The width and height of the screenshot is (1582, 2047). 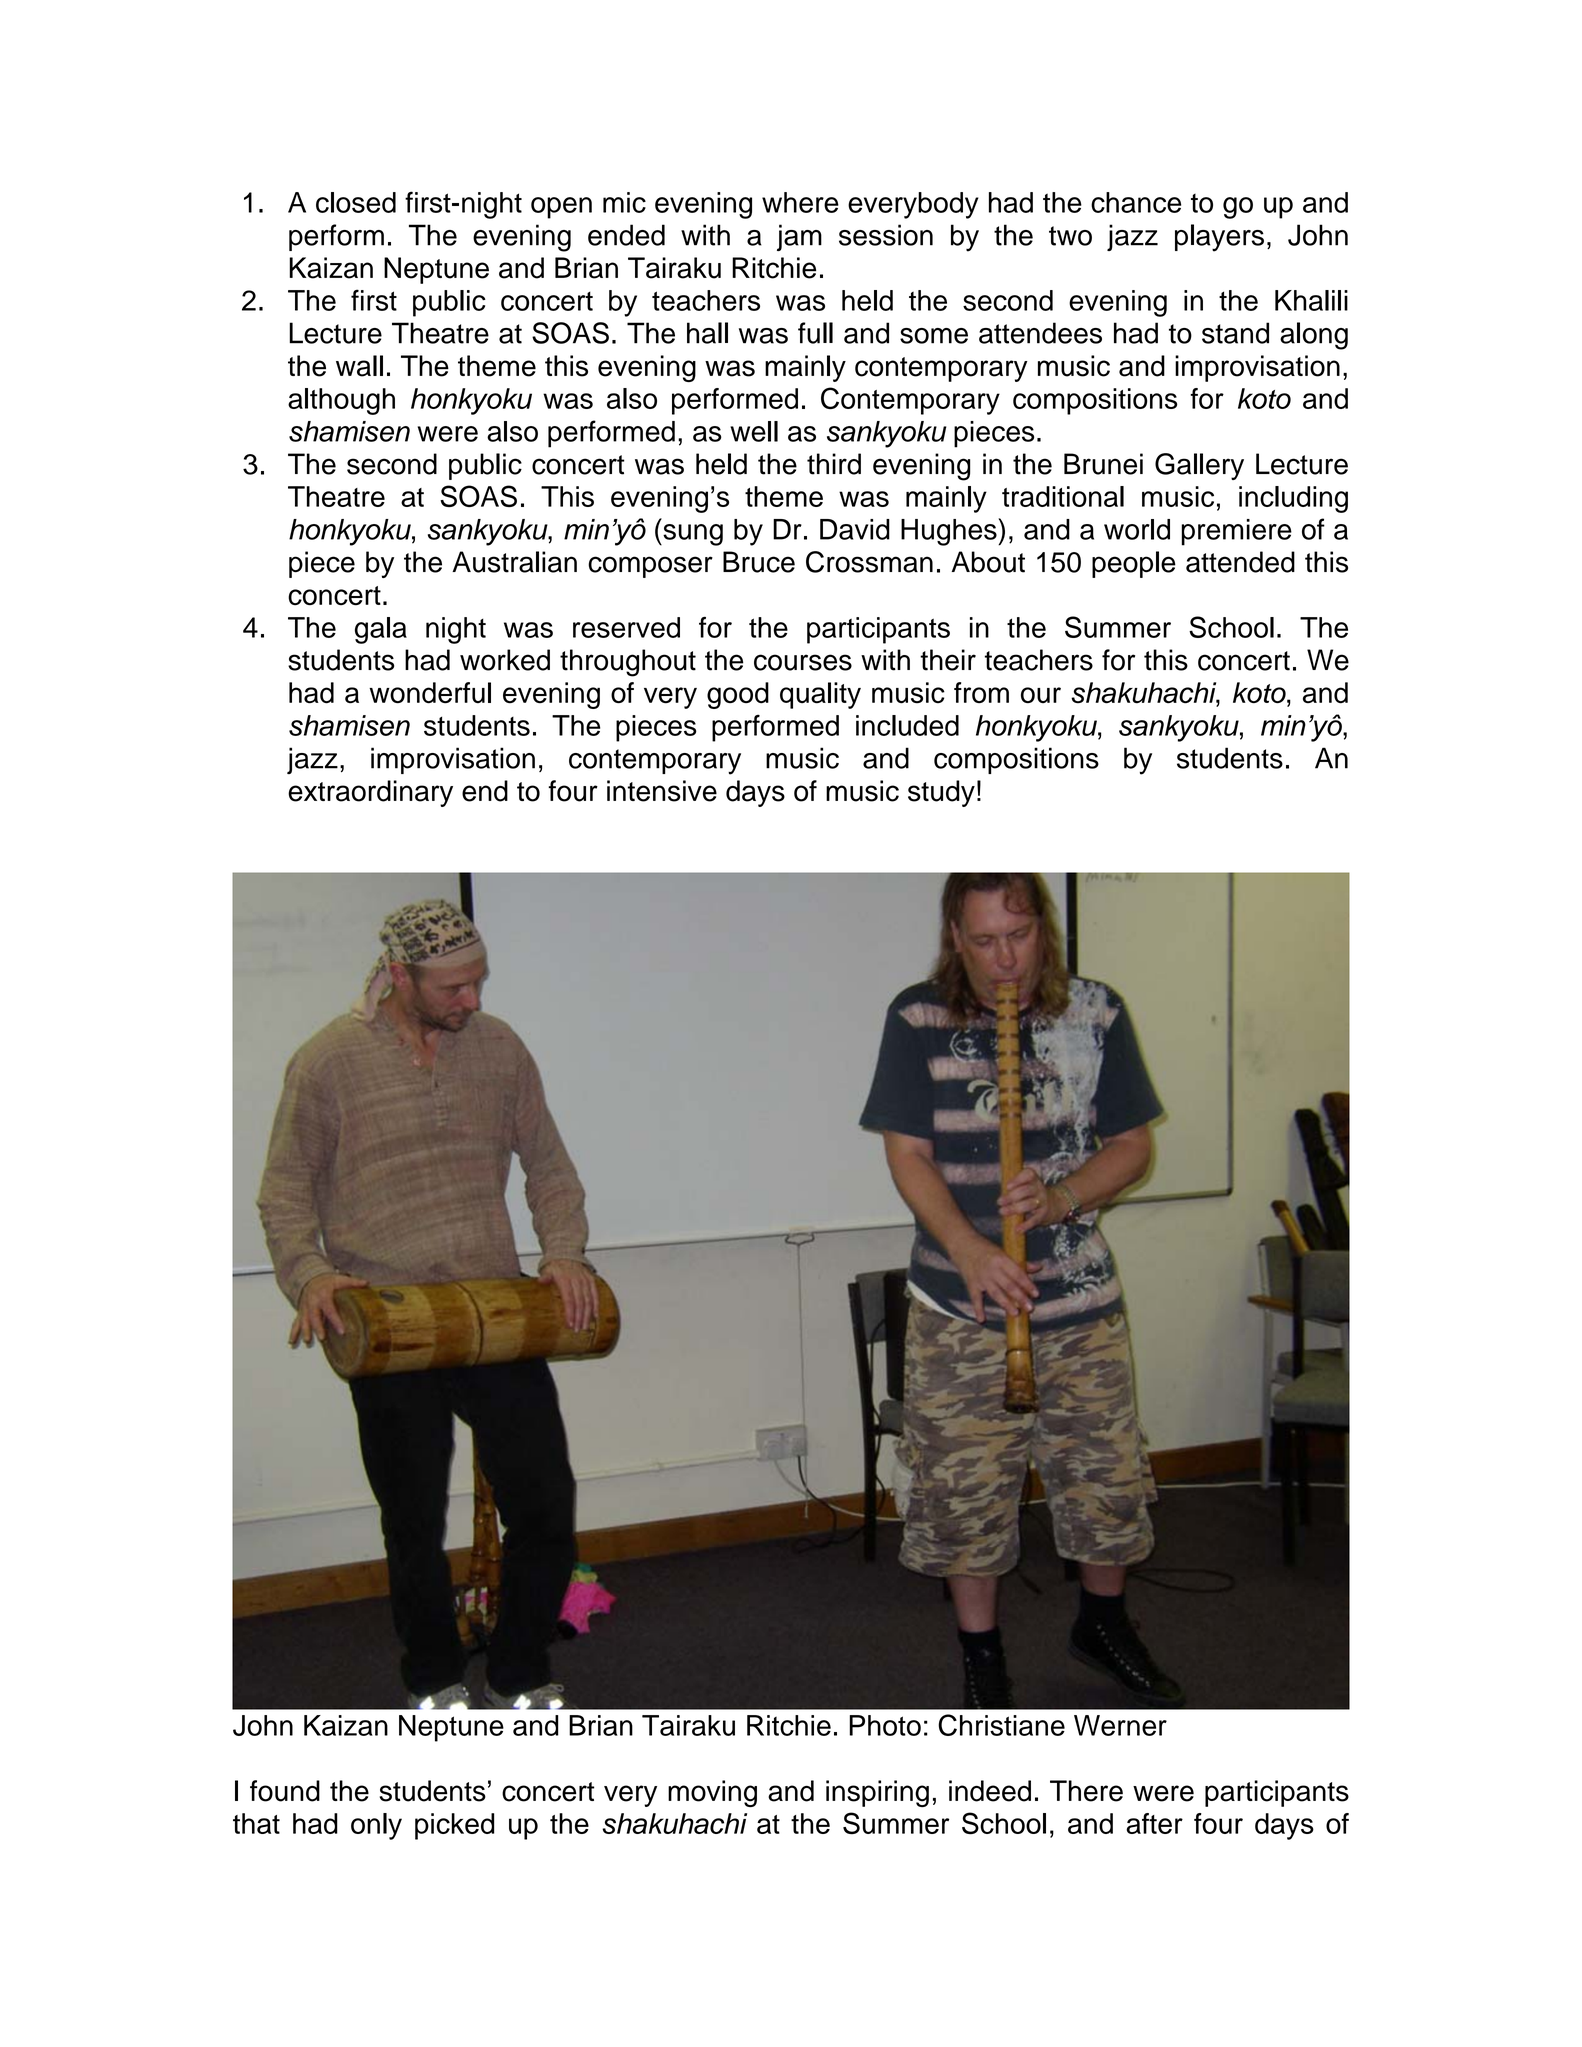 I want to click on only, so click(x=376, y=1826).
